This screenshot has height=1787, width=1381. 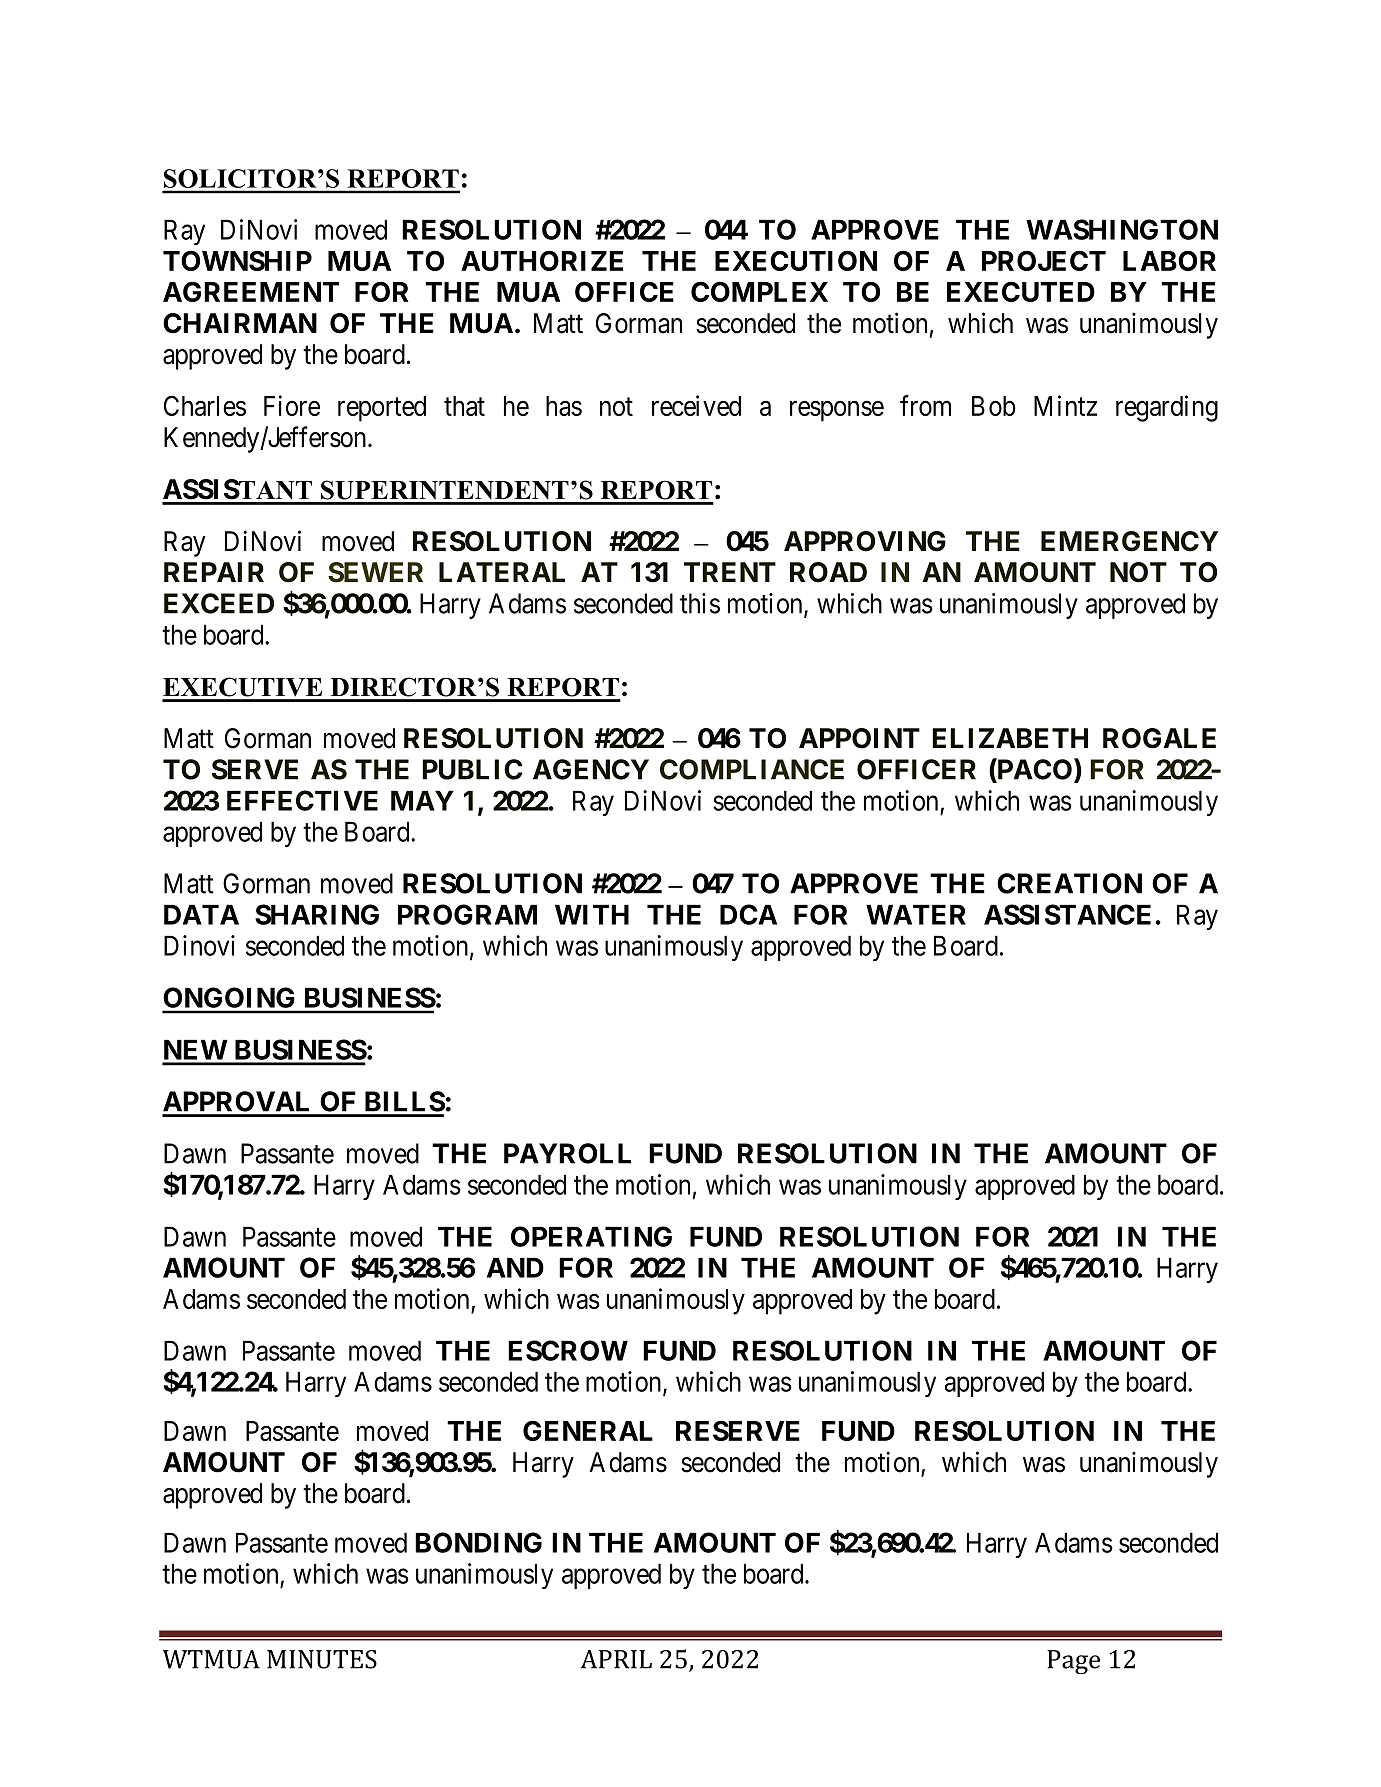 I want to click on SEWER, so click(x=375, y=572).
